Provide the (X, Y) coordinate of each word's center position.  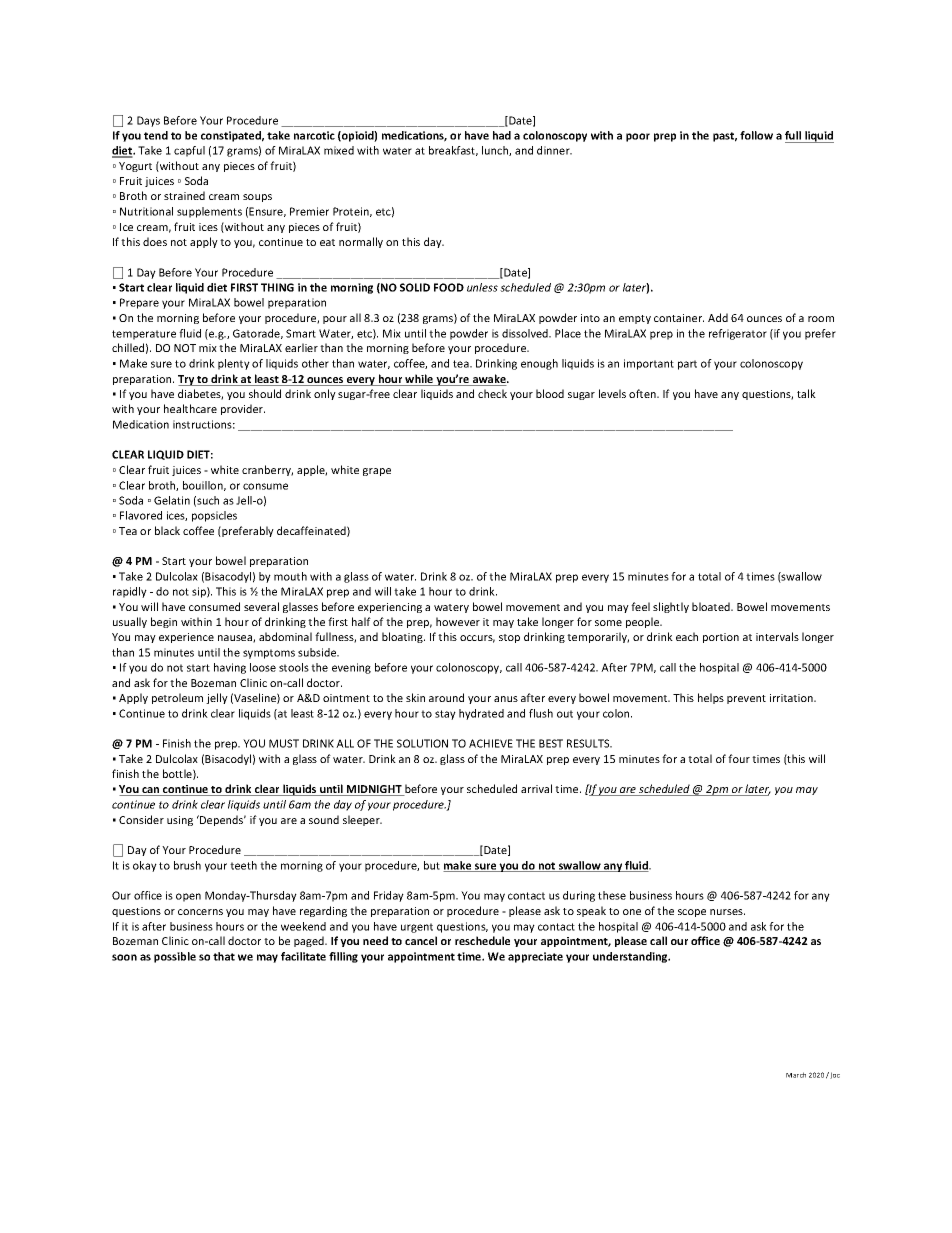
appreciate (535, 957)
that (224, 956)
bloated (712, 606)
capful (189, 151)
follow (756, 135)
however (458, 621)
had (502, 135)
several (261, 606)
